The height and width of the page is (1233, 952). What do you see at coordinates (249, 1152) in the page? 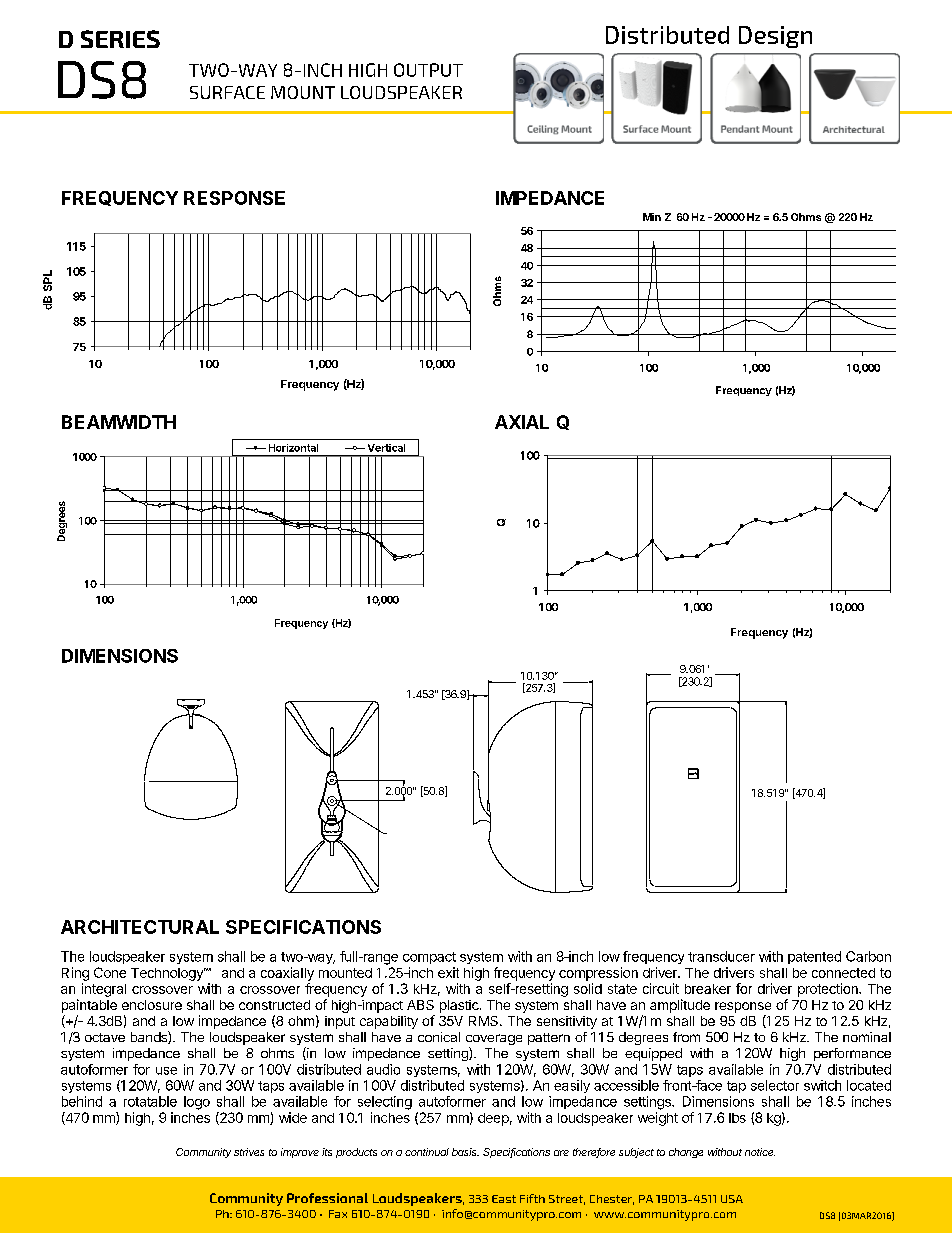
I see `strives` at bounding box center [249, 1152].
